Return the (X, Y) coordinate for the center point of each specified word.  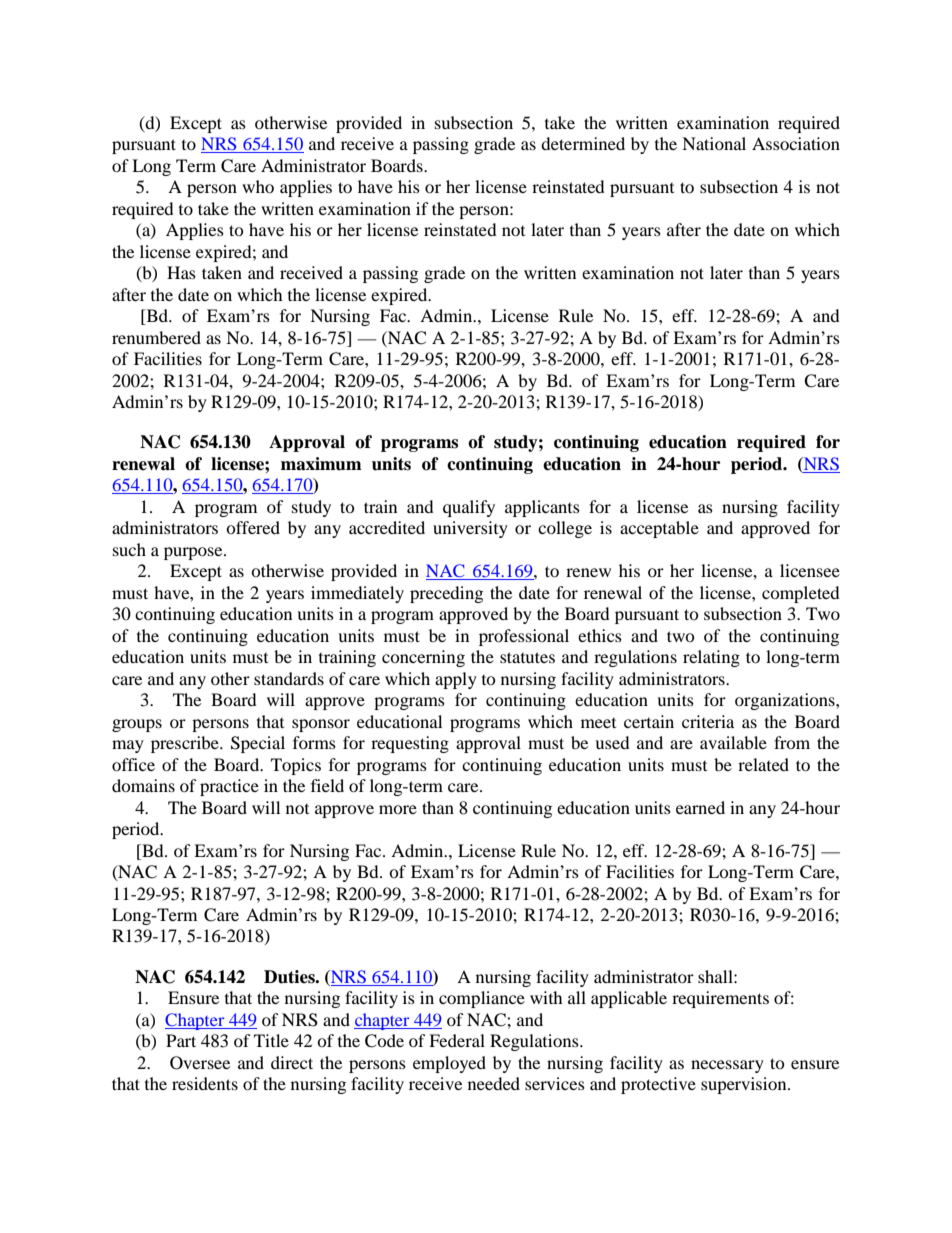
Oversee (200, 1063)
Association (796, 143)
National (714, 143)
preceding (446, 594)
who (258, 186)
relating (711, 658)
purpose (194, 553)
